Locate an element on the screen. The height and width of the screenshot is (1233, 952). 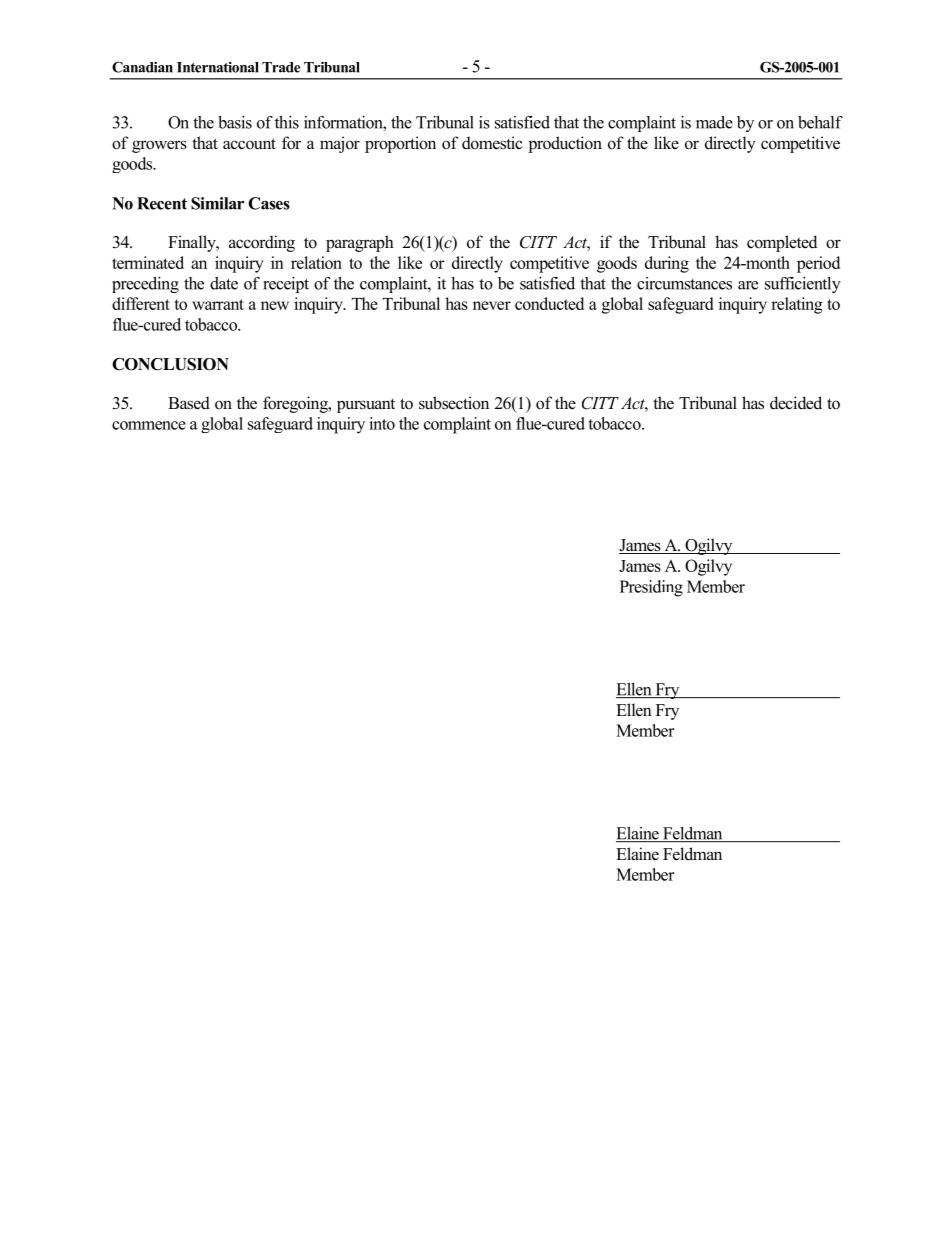
warrant is located at coordinates (218, 304).
